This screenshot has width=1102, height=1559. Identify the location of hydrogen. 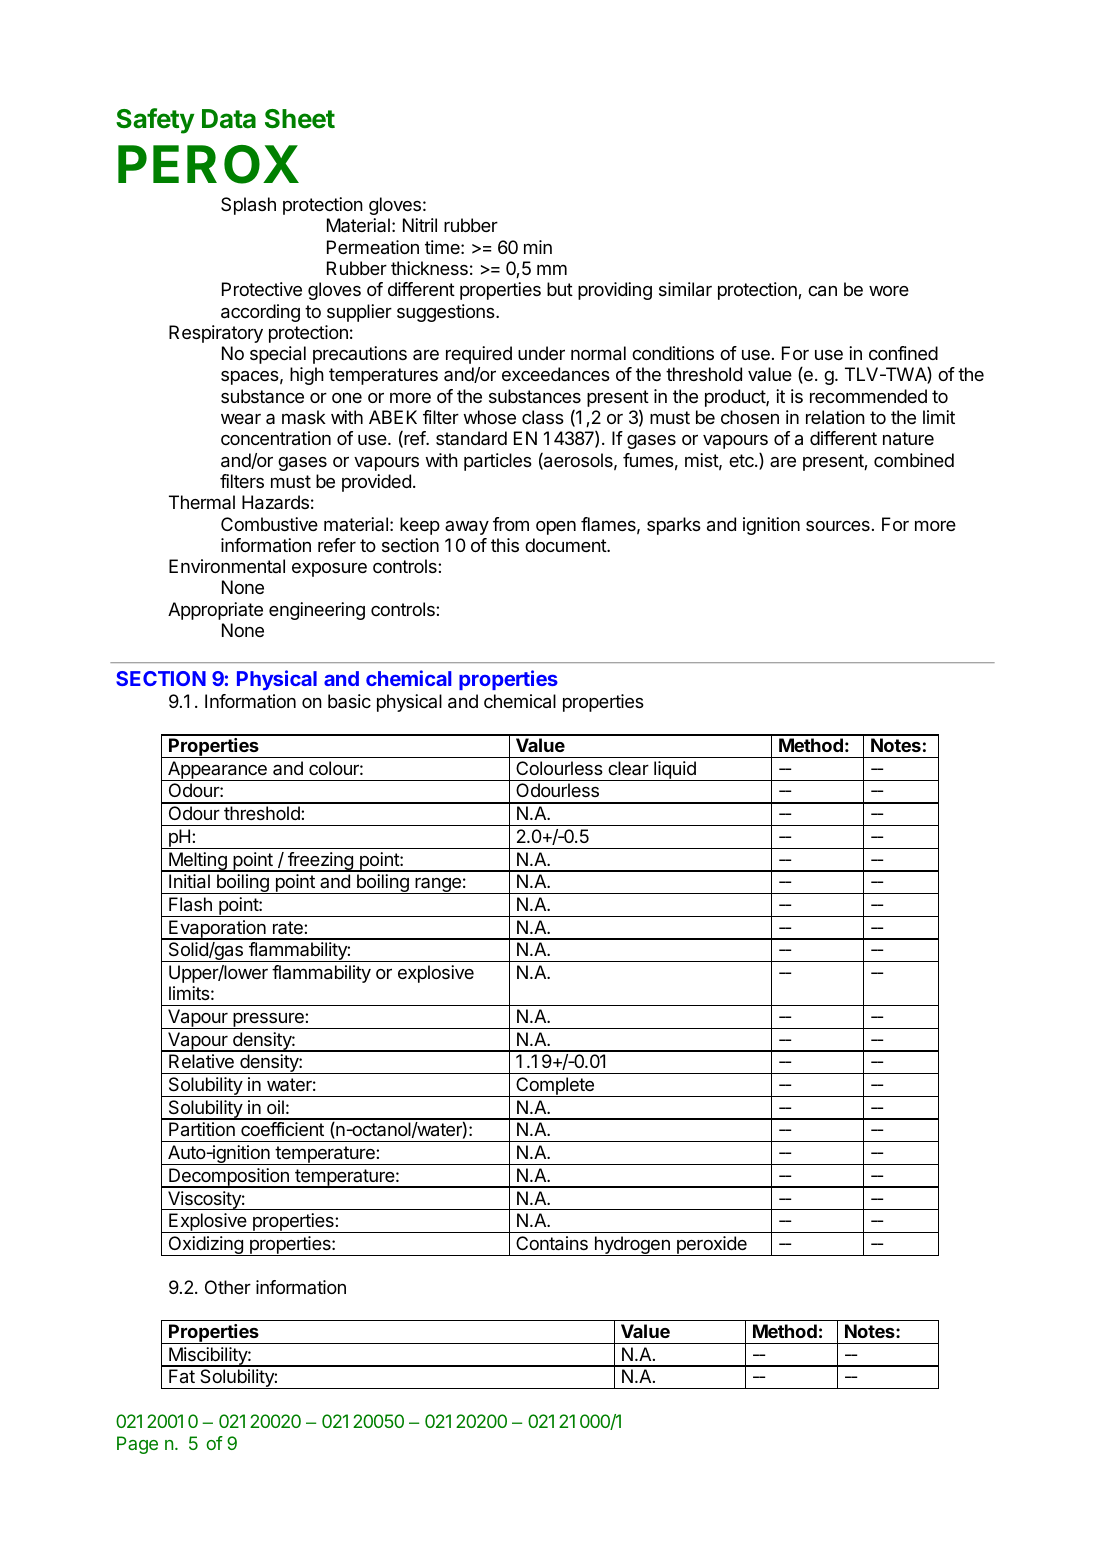
(632, 1246).
